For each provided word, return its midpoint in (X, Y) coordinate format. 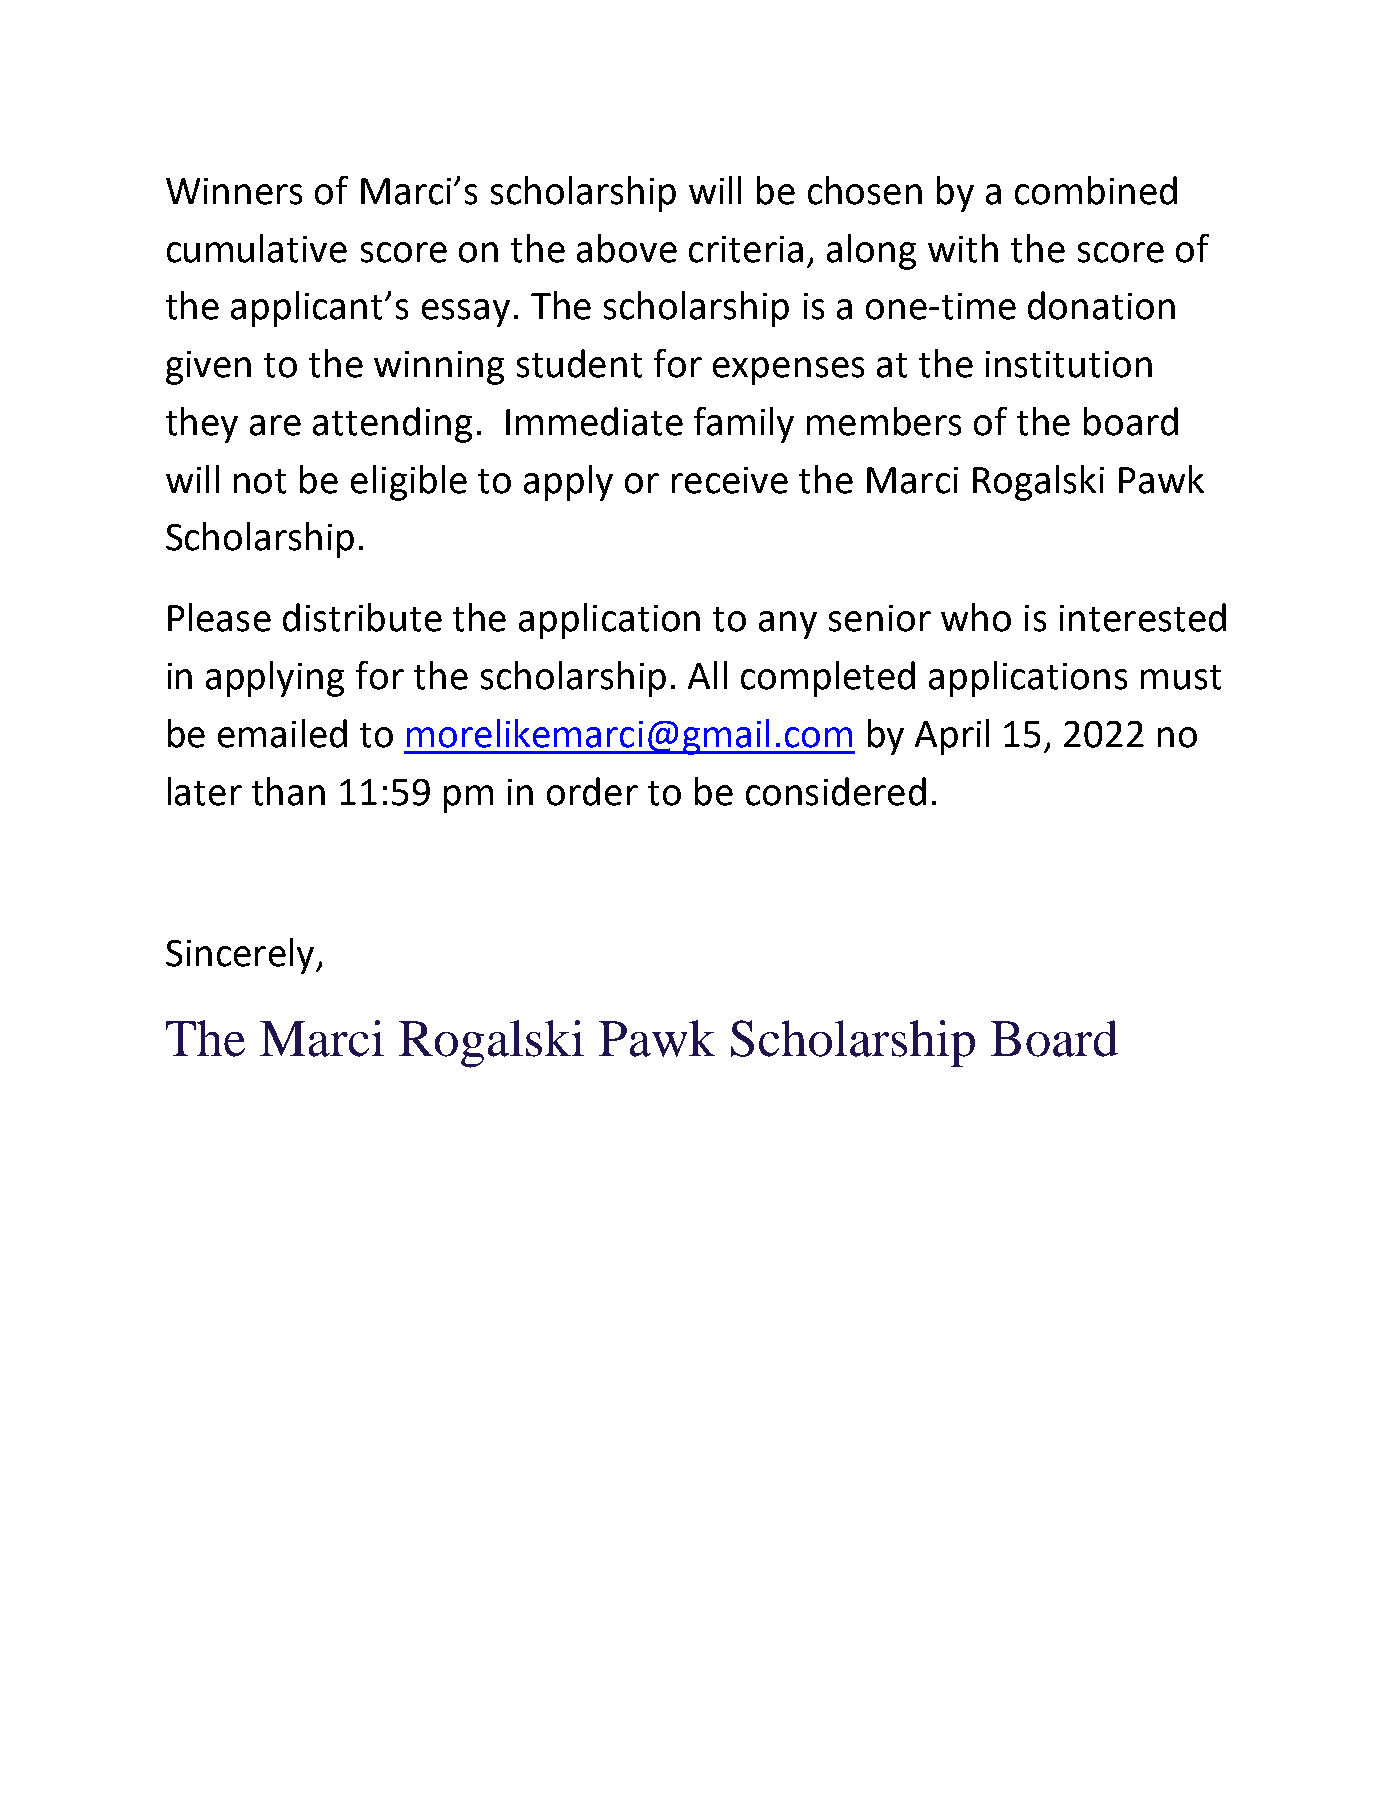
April (952, 737)
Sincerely (241, 956)
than (288, 791)
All (707, 675)
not (260, 481)
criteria (746, 249)
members (884, 421)
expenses (788, 371)
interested (1143, 617)
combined (1096, 190)
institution (1069, 364)
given (208, 368)
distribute (362, 617)
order (592, 791)
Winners (234, 191)
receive (730, 480)
